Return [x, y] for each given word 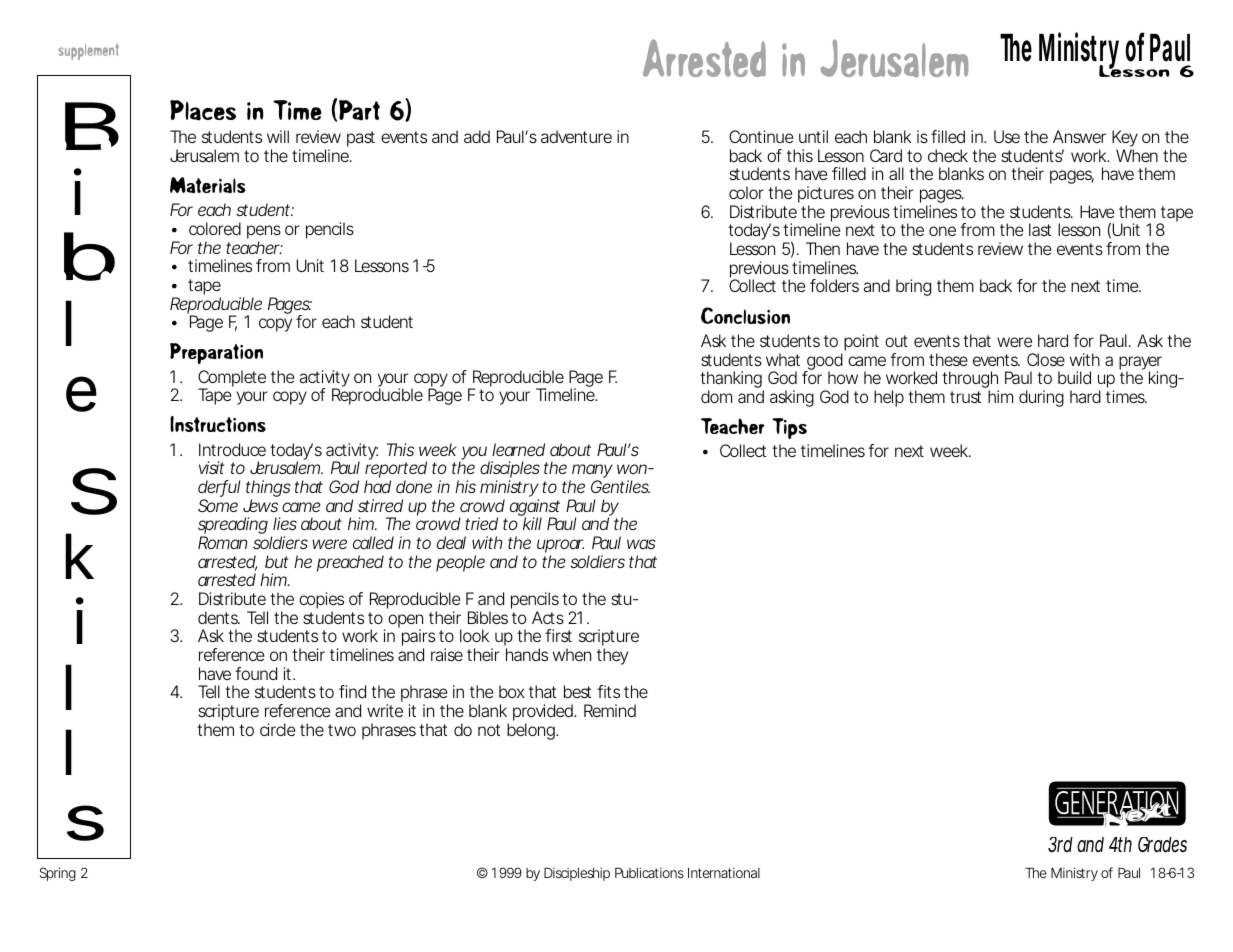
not [489, 730]
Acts [548, 617]
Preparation [216, 353]
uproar [560, 547]
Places [203, 110]
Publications [649, 872]
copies [321, 602]
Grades [1162, 845]
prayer [1140, 364]
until [813, 136]
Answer [1079, 136]
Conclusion [745, 315]
